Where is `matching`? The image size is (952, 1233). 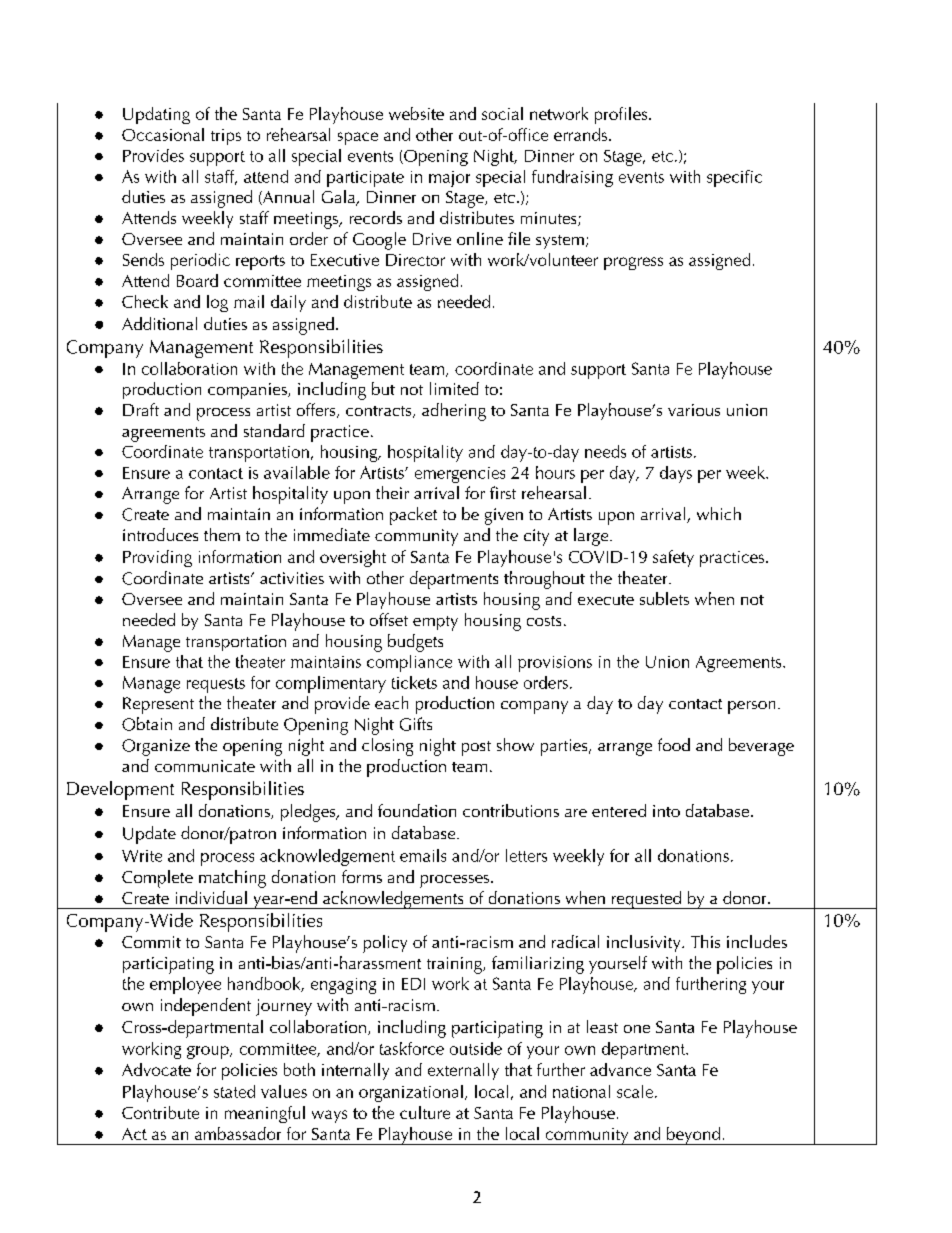 matching is located at coordinates (232, 879).
